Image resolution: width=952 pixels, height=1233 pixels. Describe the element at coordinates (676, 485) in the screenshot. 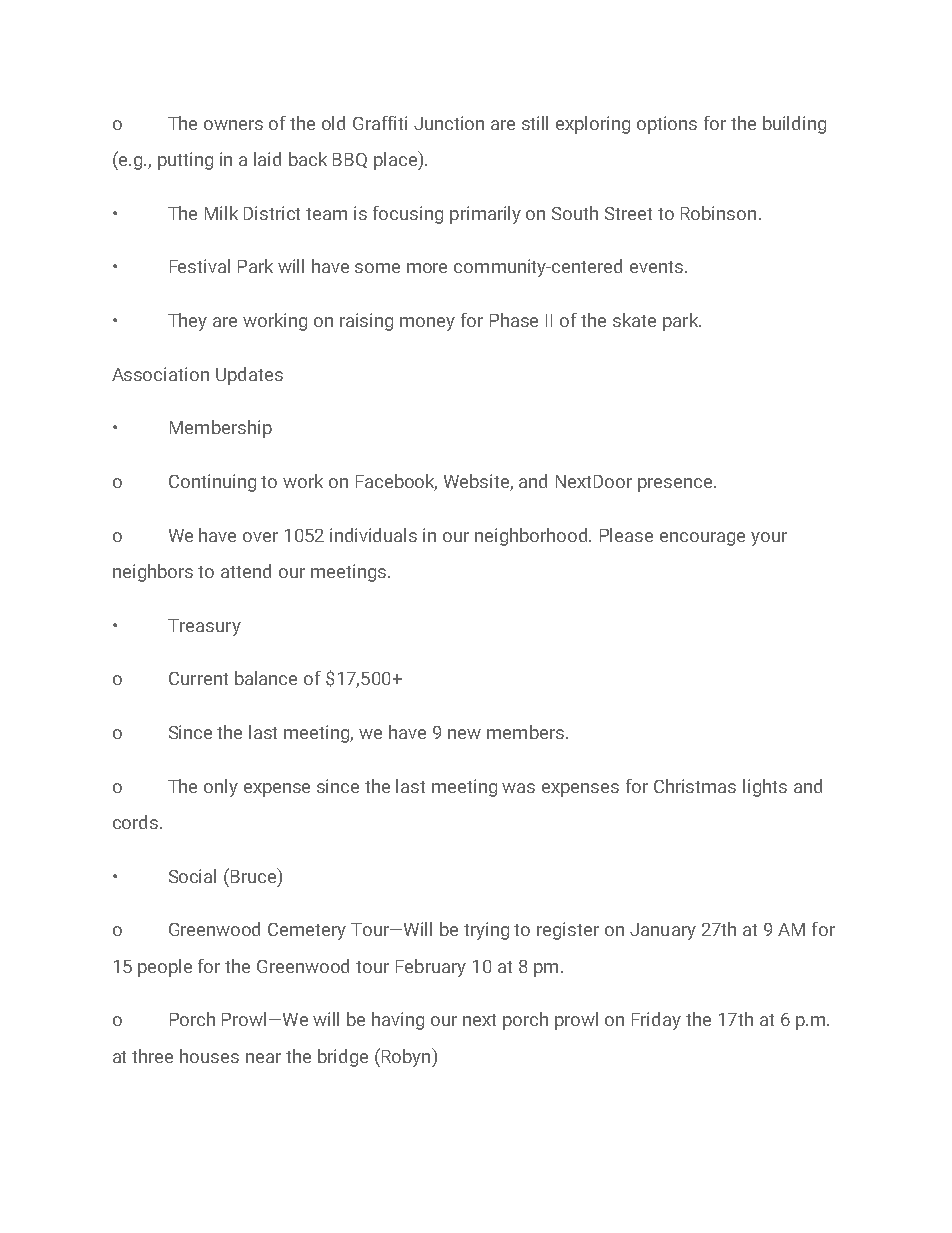

I see `presence` at that location.
